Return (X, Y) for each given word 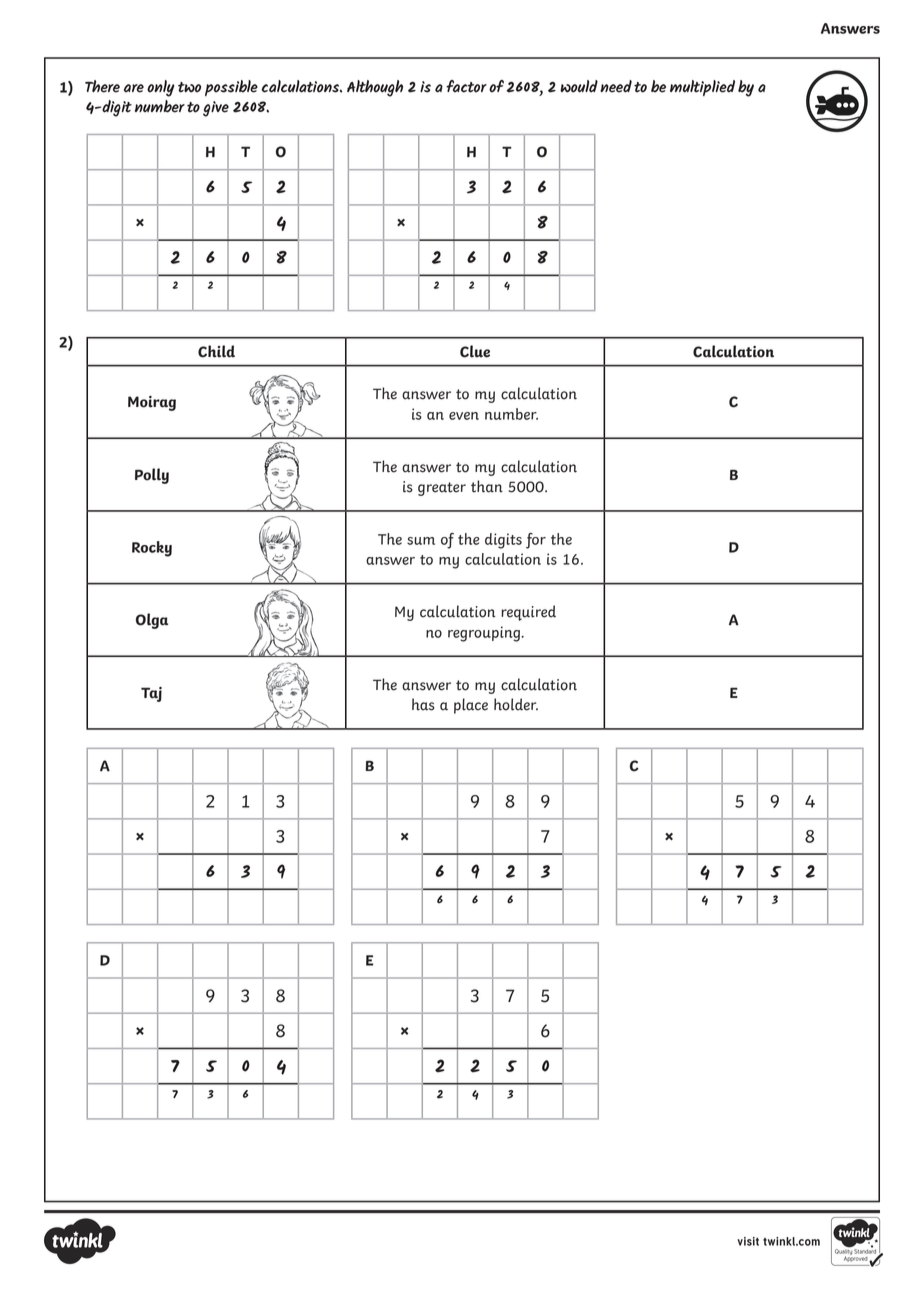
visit (748, 1241)
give (216, 109)
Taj (151, 694)
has (423, 704)
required (528, 613)
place (471, 706)
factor (466, 86)
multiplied (702, 88)
